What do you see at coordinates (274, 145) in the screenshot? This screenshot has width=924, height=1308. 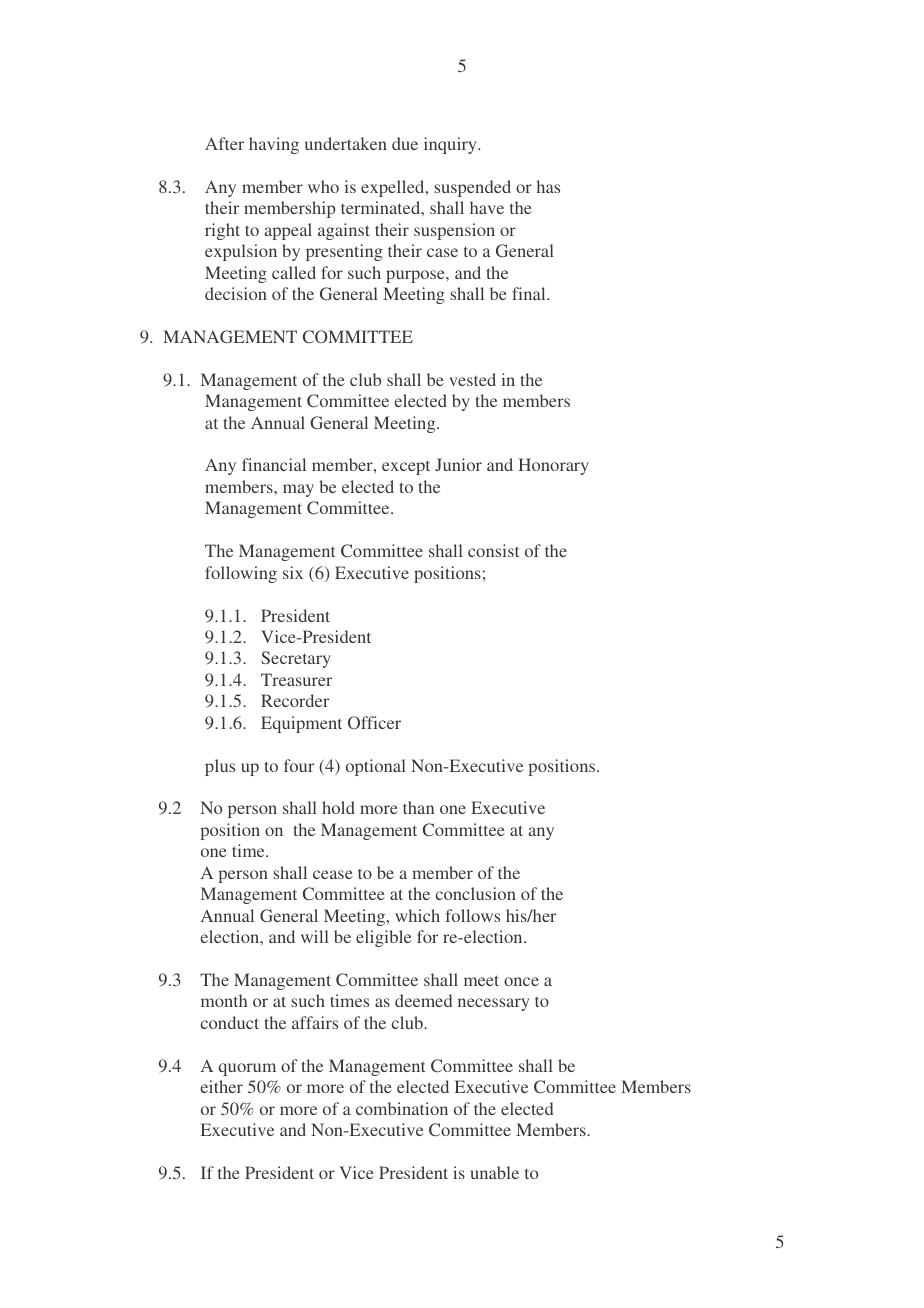 I see `having` at bounding box center [274, 145].
